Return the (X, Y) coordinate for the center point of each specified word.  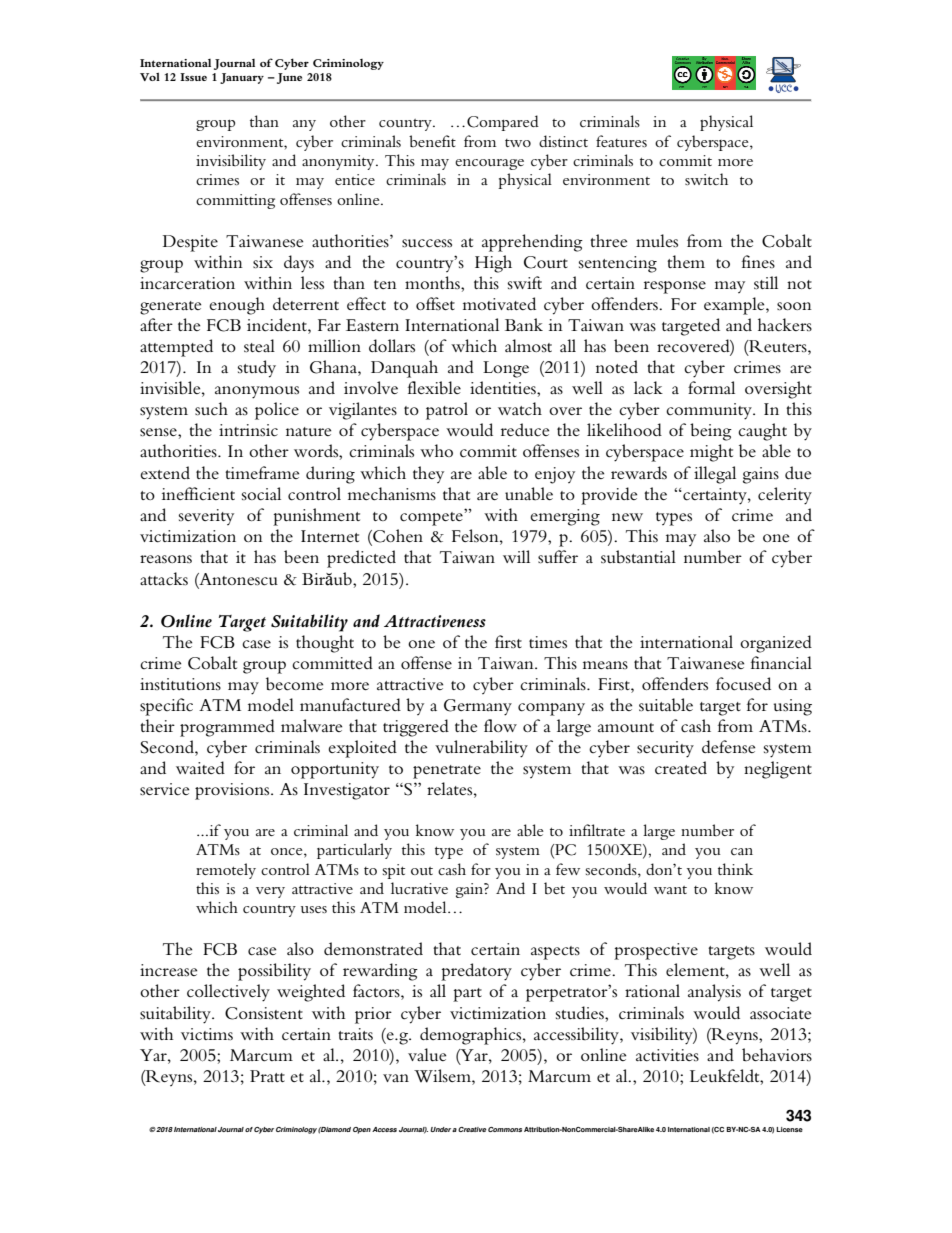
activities (667, 1055)
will (516, 556)
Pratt (267, 1076)
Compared (503, 123)
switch (706, 179)
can (742, 851)
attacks (164, 579)
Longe (506, 369)
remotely (226, 871)
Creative (472, 1129)
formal (711, 387)
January (242, 78)
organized (776, 644)
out (422, 871)
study (257, 369)
